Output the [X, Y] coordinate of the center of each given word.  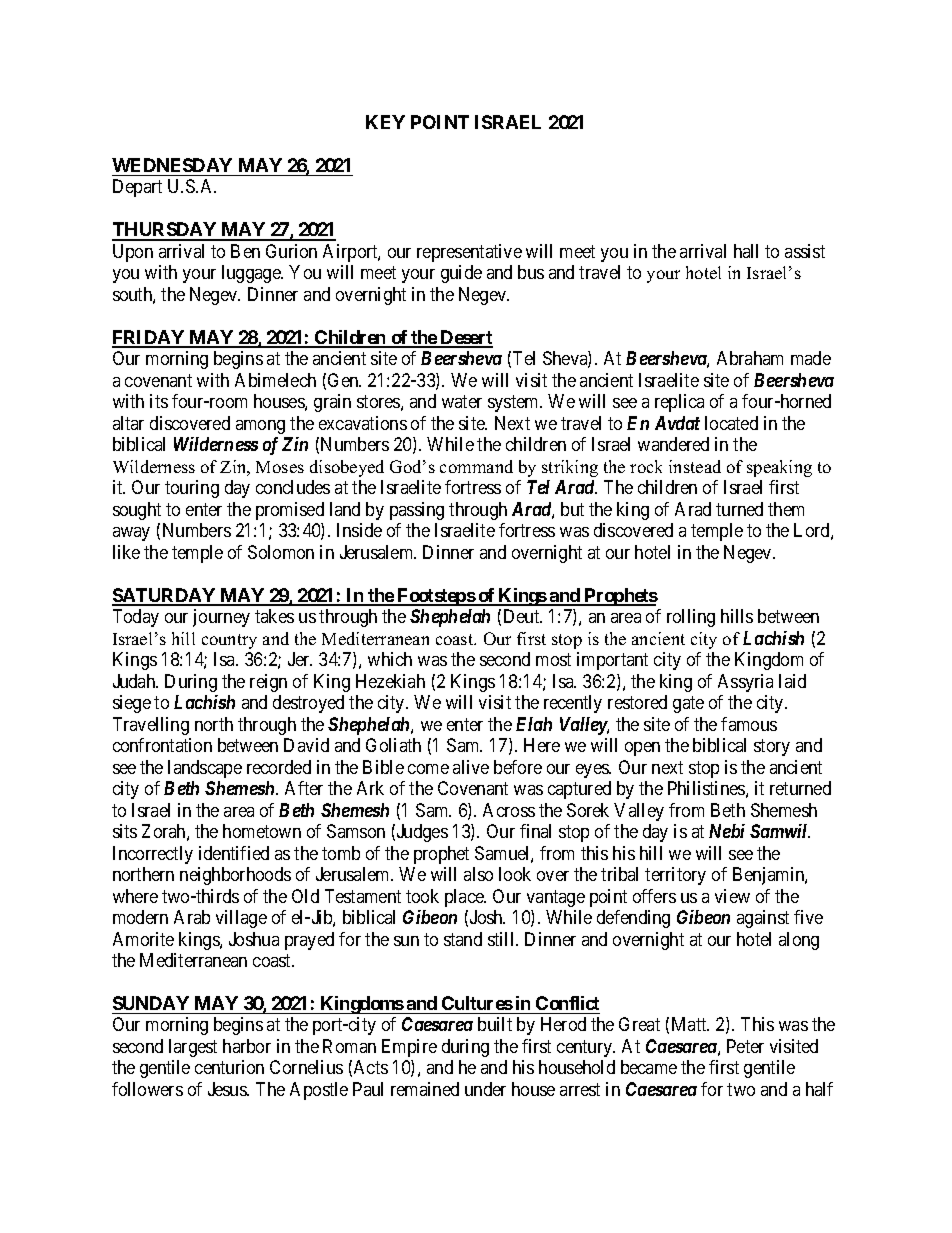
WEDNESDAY [172, 165]
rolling [691, 618]
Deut [523, 616]
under [485, 1089]
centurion [229, 1067]
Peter [745, 1046]
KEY [385, 122]
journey [221, 618]
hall [746, 251]
